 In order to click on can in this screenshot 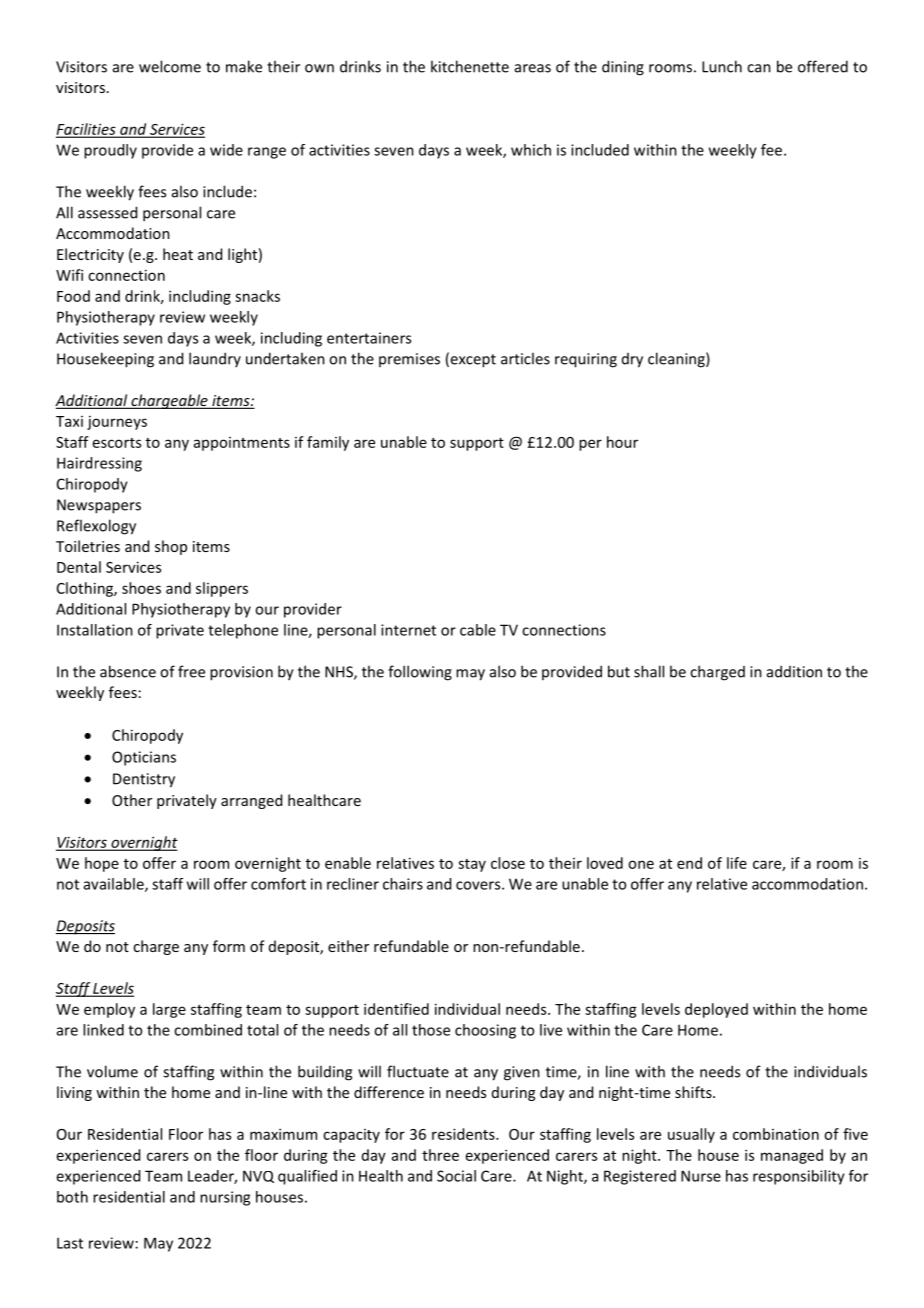, I will do `click(759, 68)`.
